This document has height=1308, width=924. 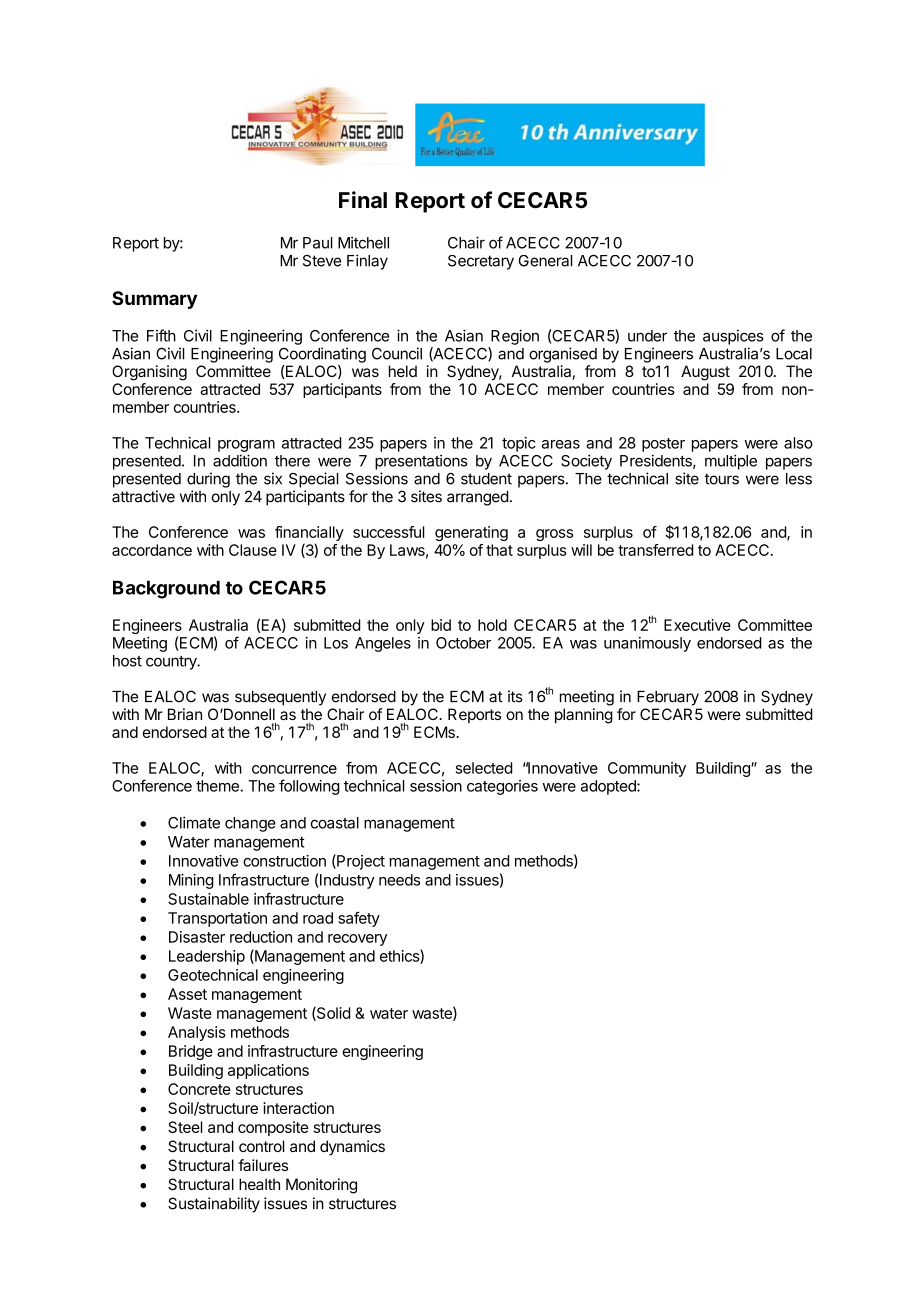 I want to click on Disaster, so click(x=197, y=937).
